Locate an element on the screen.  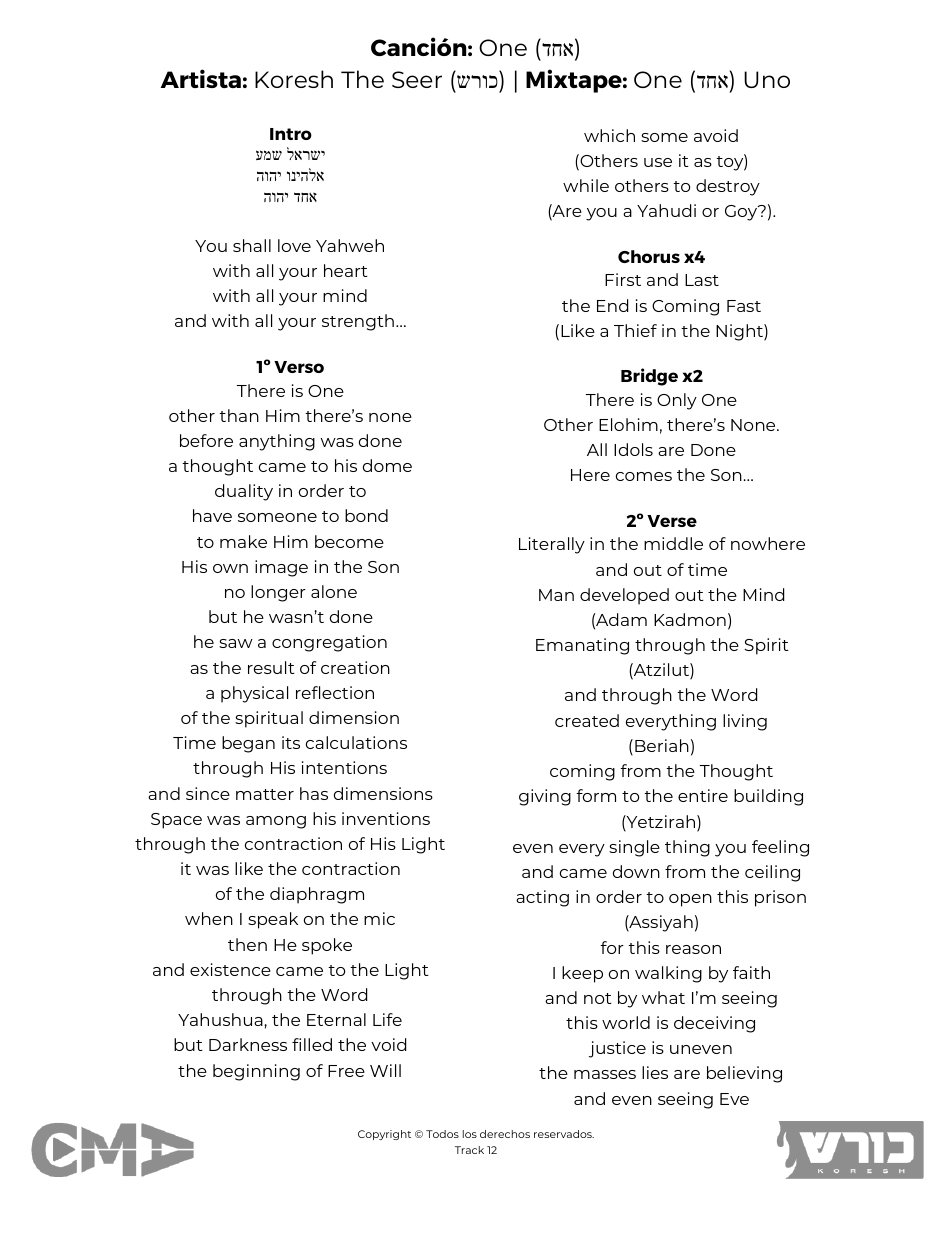
acting is located at coordinates (542, 898).
